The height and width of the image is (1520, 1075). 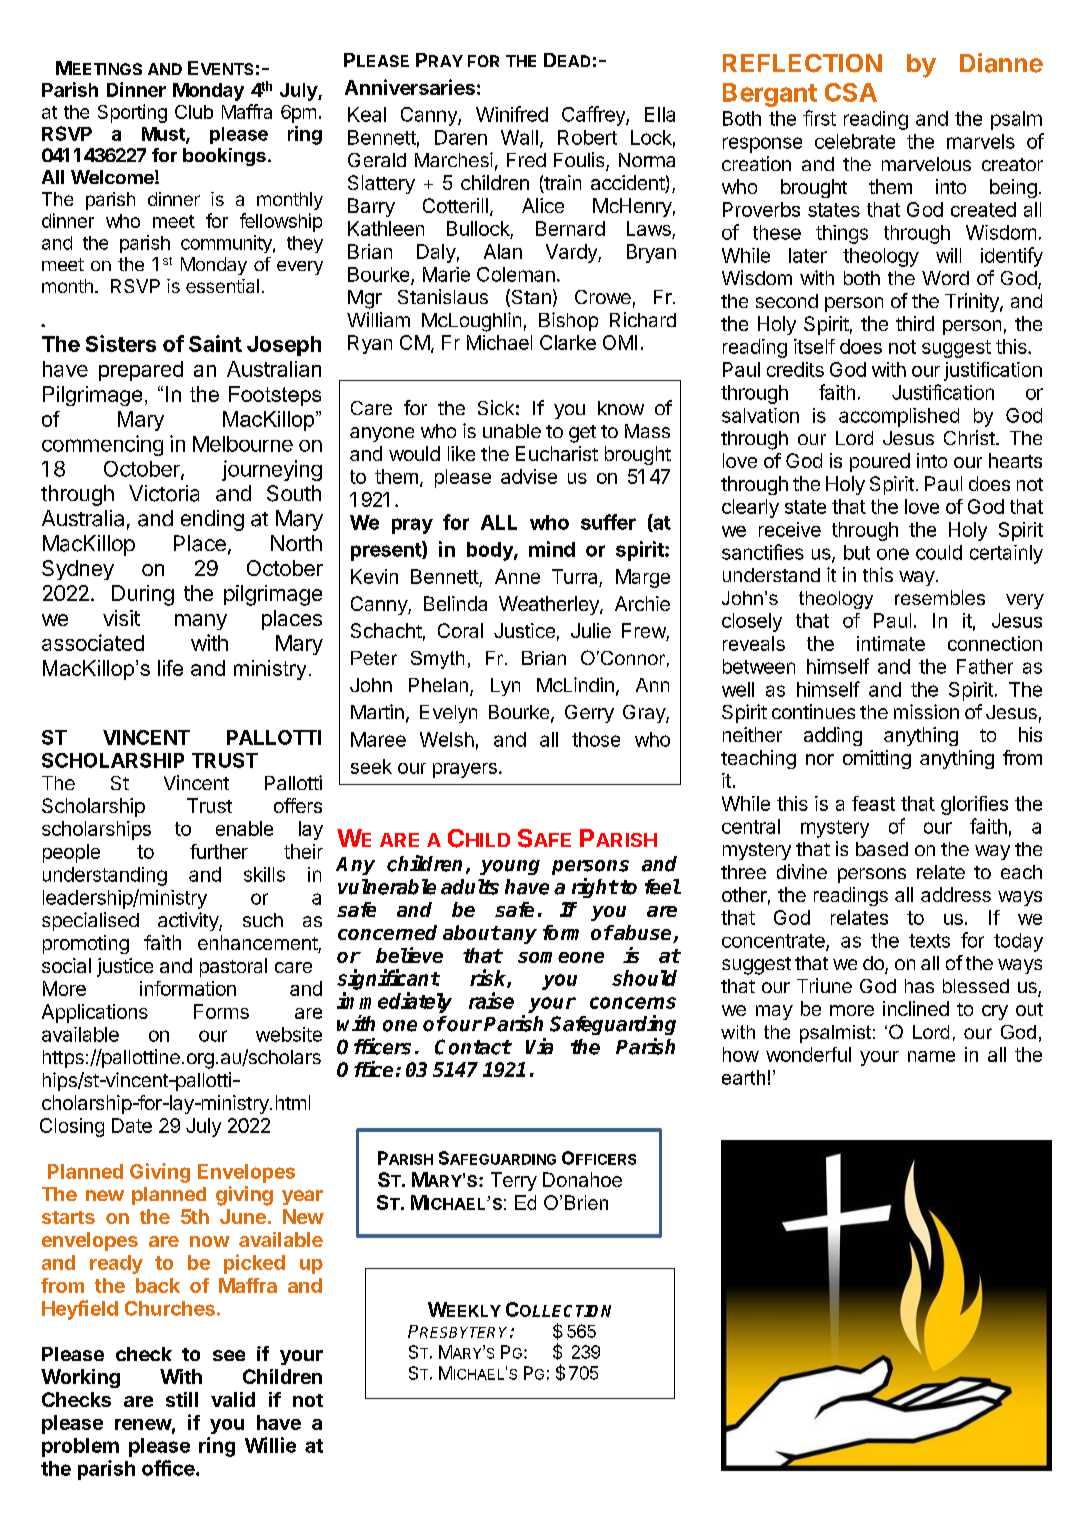 I want to click on CSA, so click(x=851, y=92).
